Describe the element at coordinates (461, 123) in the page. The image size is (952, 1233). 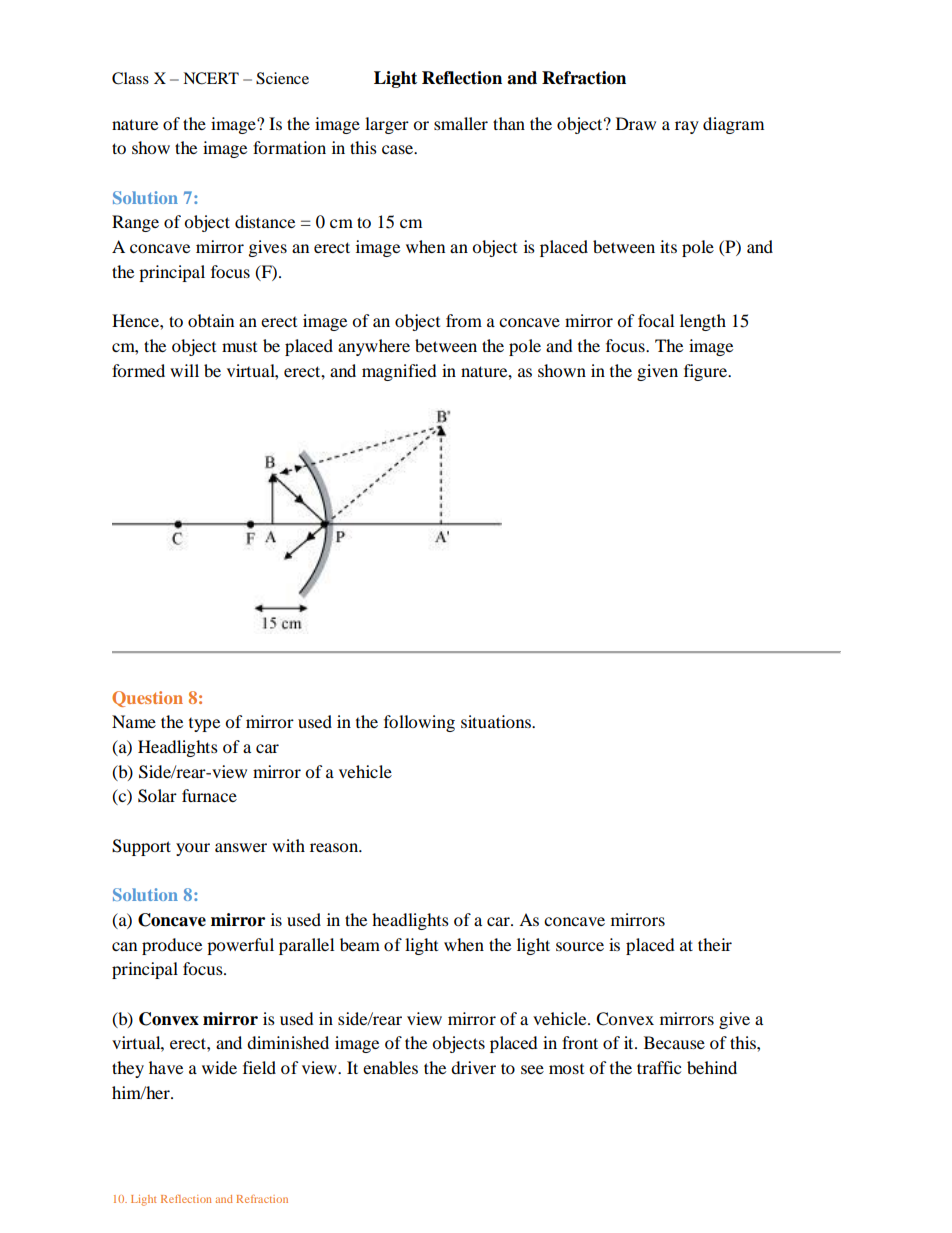
I see `smaller` at that location.
